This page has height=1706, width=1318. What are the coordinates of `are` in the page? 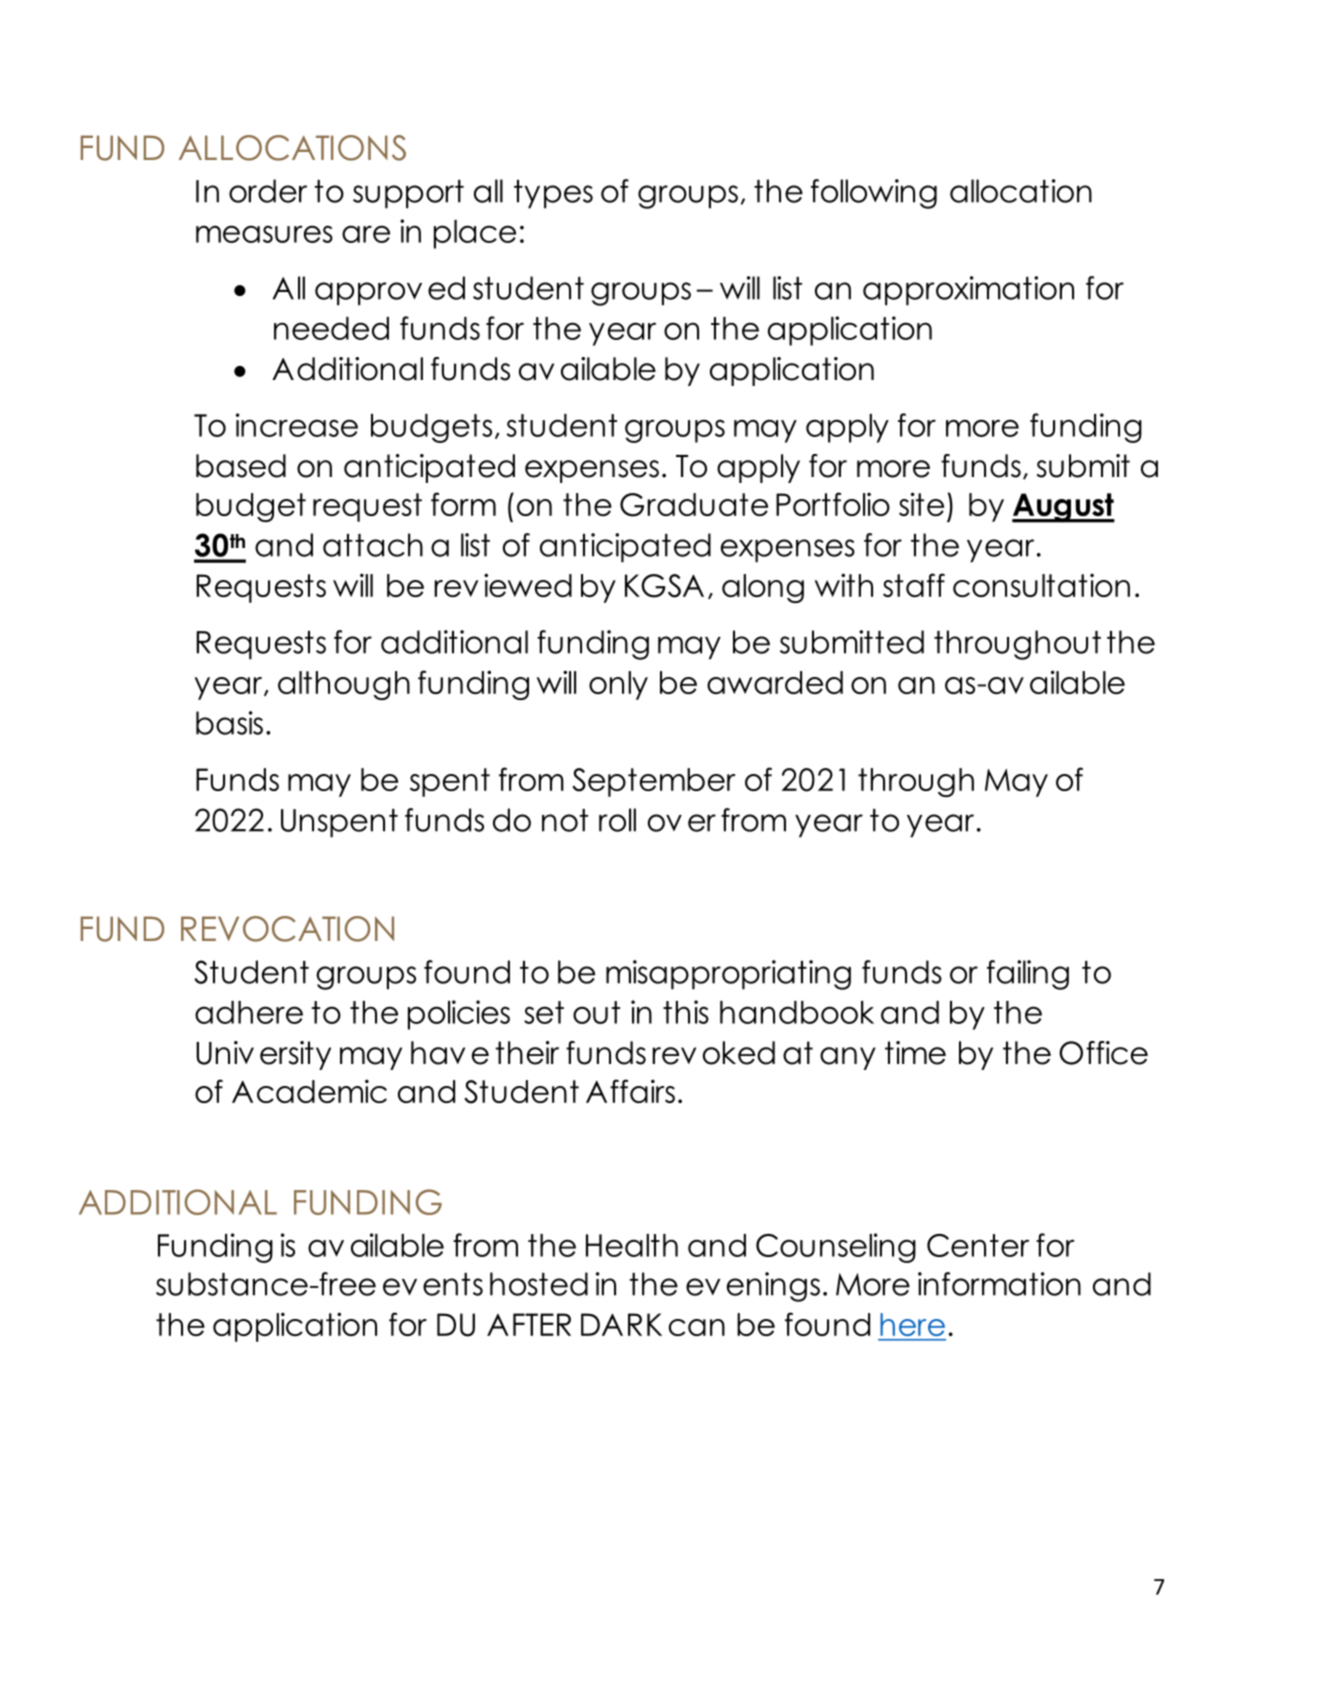 It's located at (366, 234).
